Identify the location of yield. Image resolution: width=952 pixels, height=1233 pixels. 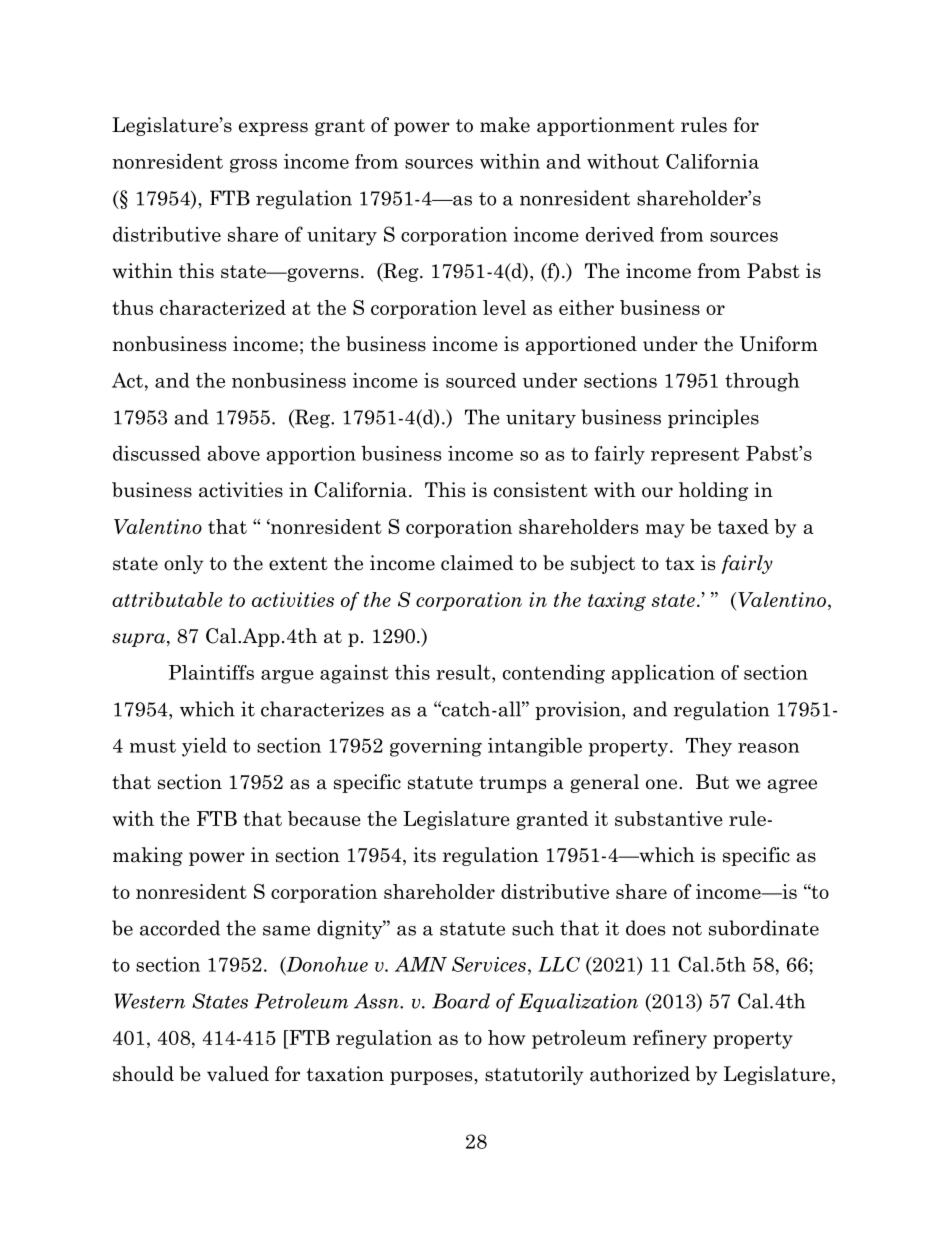
(204, 747).
